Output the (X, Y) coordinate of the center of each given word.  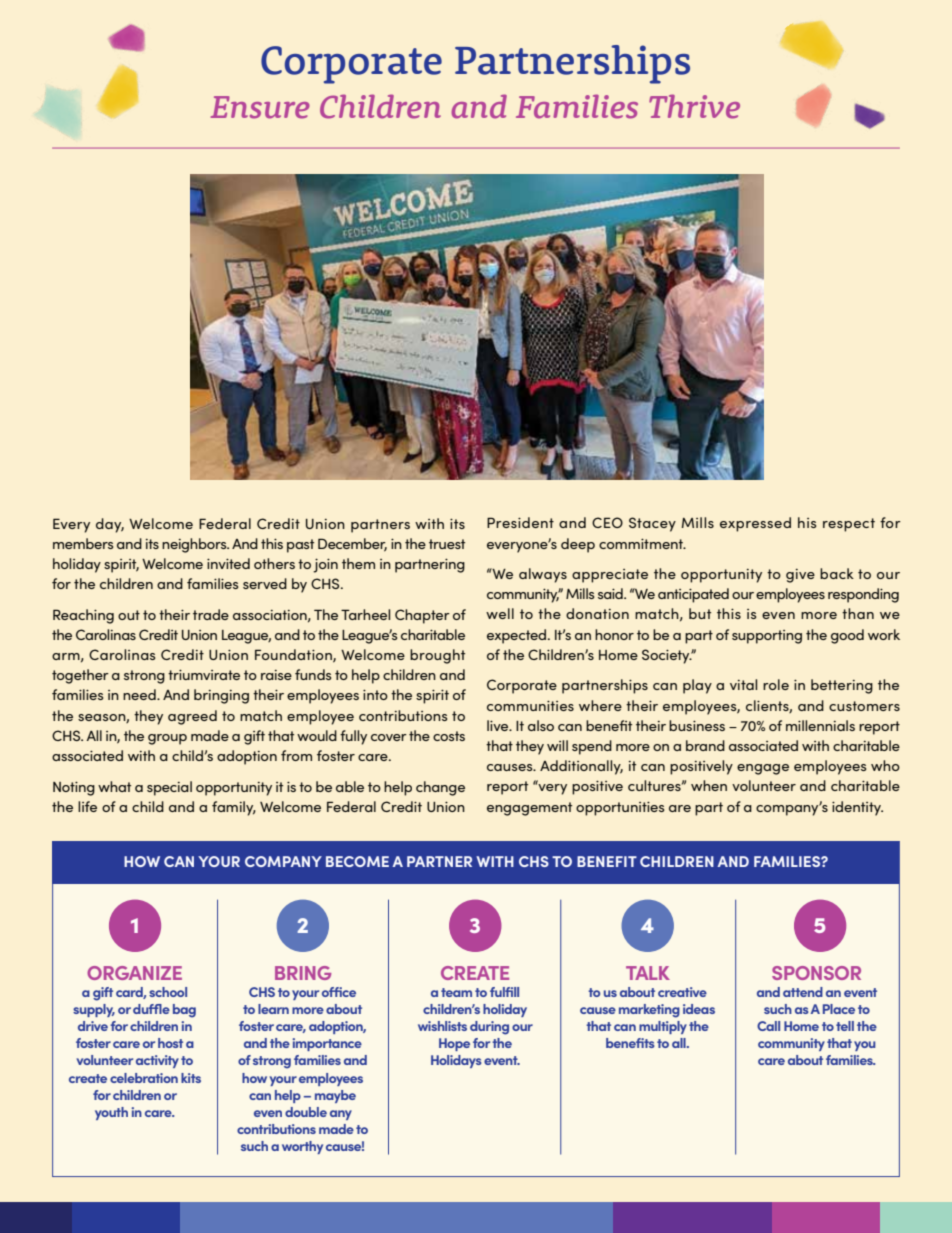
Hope (454, 1044)
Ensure (260, 107)
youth (111, 1113)
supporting (767, 637)
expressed (755, 524)
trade (211, 614)
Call (768, 1026)
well (500, 613)
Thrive (694, 106)
